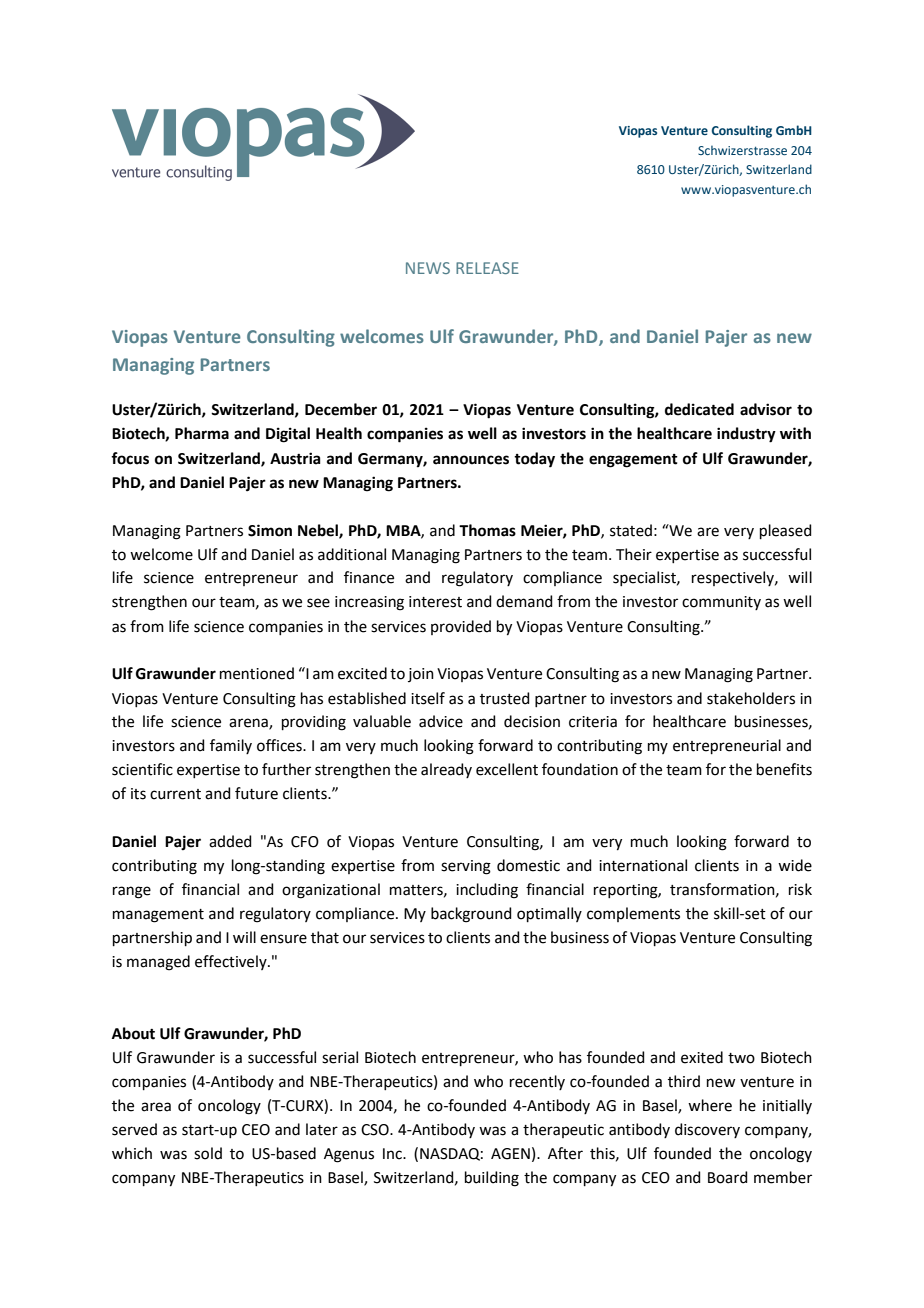 This screenshot has width=924, height=1308. Describe the element at coordinates (633, 914) in the screenshot. I see `complements` at that location.
